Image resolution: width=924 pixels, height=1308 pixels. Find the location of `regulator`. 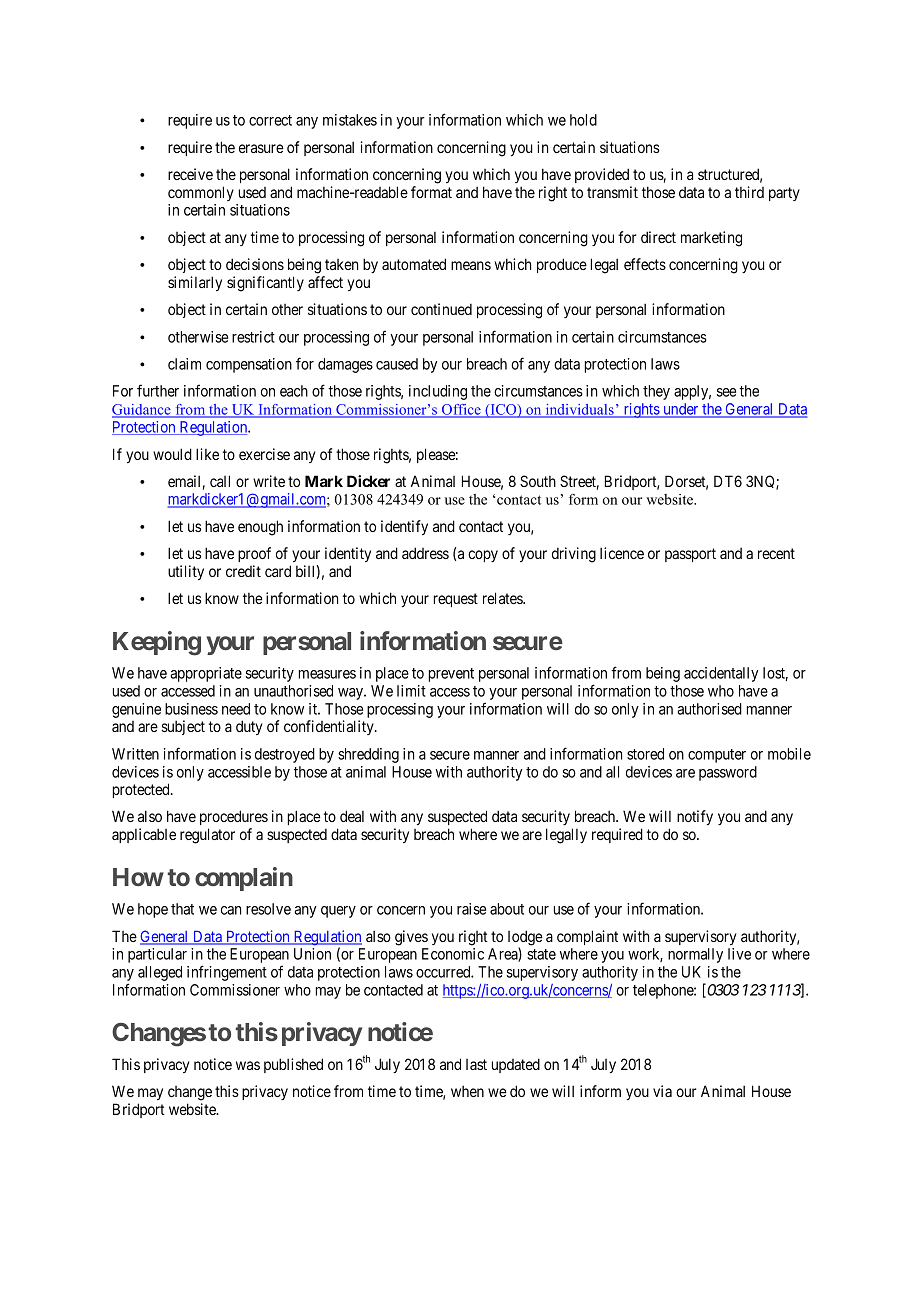

regulator is located at coordinates (207, 836).
